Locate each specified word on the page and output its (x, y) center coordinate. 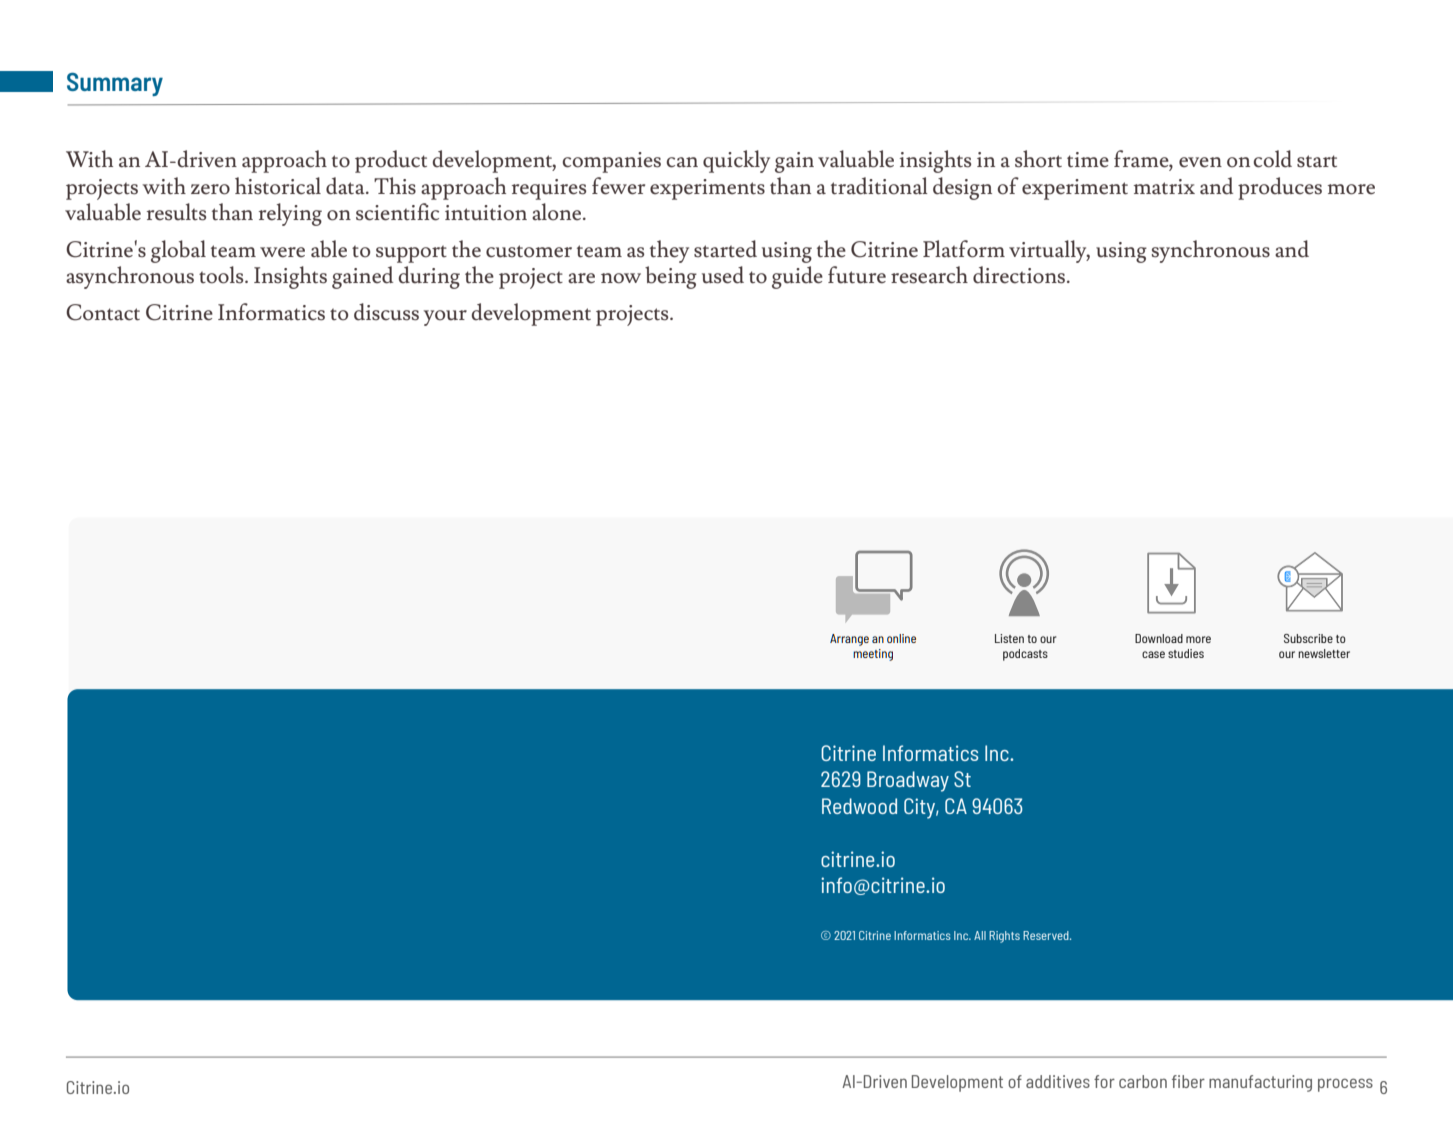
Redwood (859, 806)
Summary (115, 84)
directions (1020, 275)
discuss (386, 312)
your (445, 318)
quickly (736, 161)
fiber (1188, 1081)
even (1200, 162)
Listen (1009, 638)
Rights (1004, 937)
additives (1058, 1081)
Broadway (908, 781)
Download (1159, 638)
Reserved (1047, 935)
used (723, 275)
